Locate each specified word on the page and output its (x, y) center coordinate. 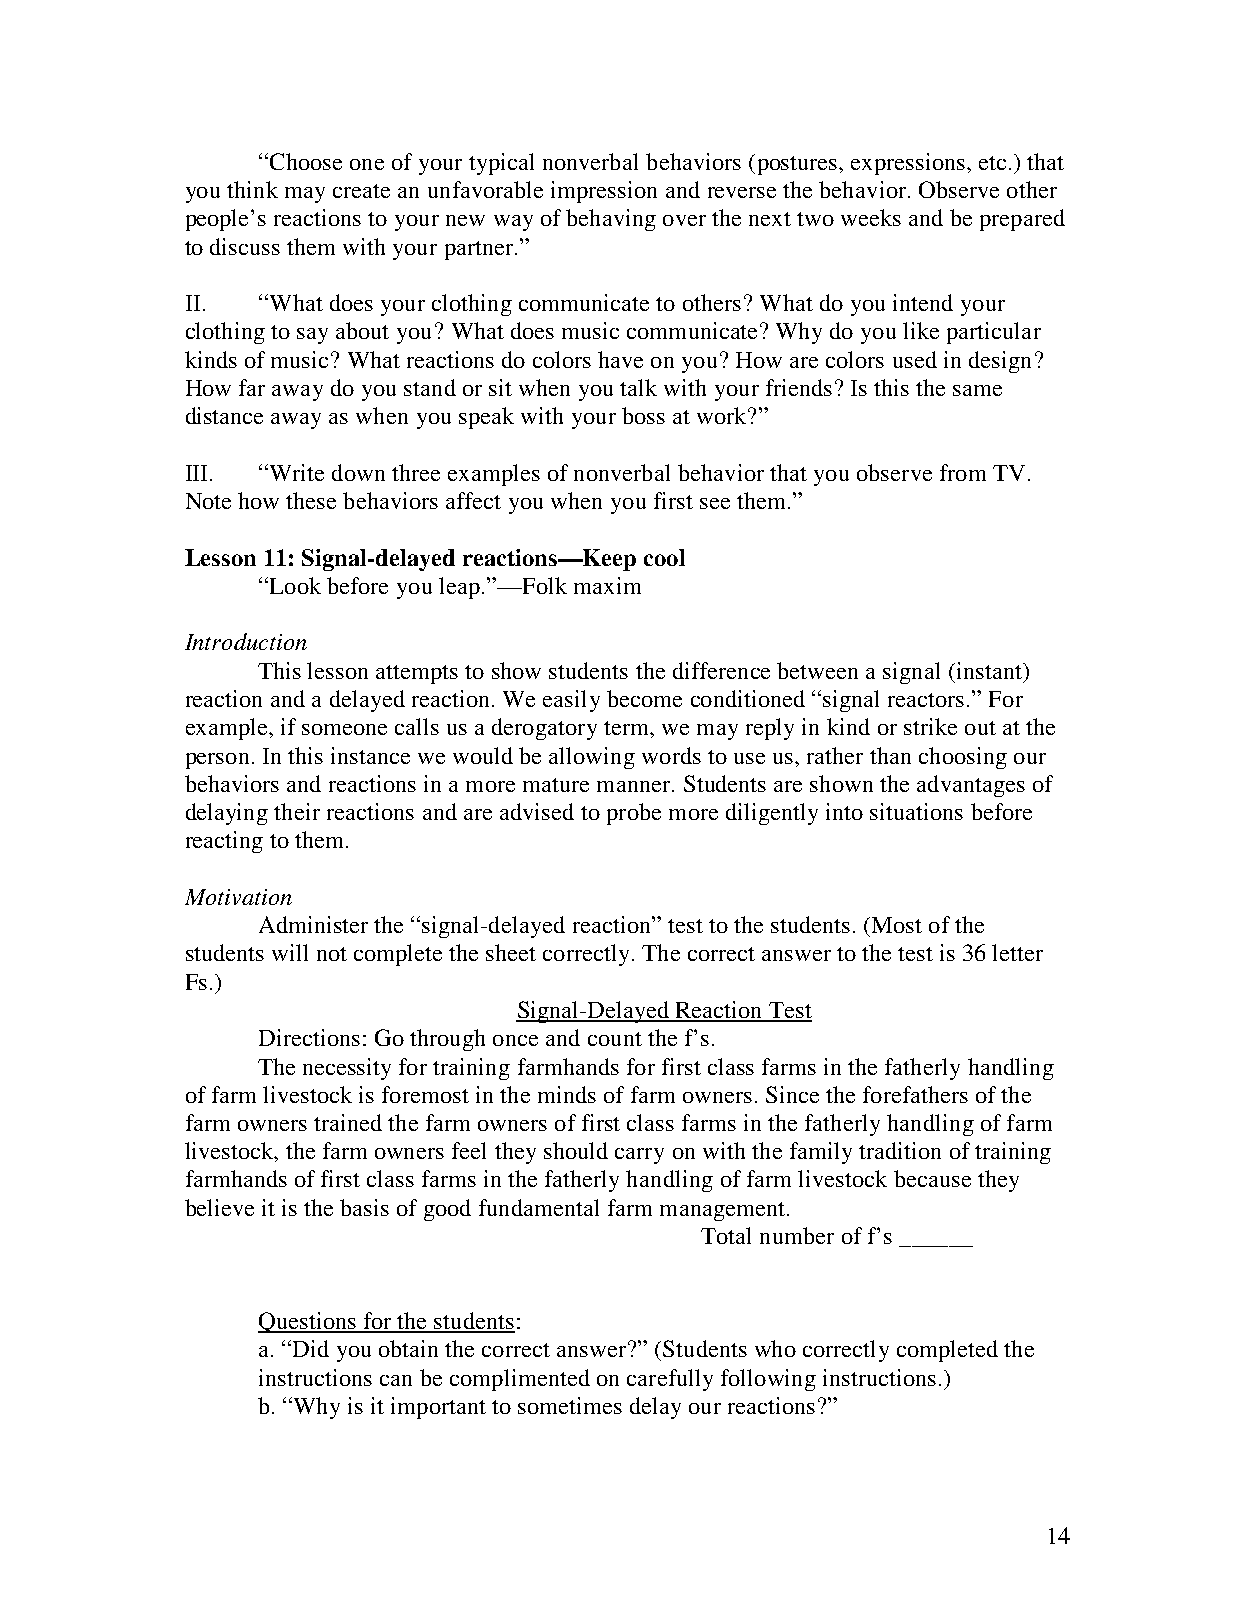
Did (309, 1348)
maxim (607, 585)
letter (1017, 952)
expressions (908, 164)
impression (604, 192)
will (290, 952)
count (615, 1039)
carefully (670, 1380)
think (252, 189)
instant (989, 670)
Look (294, 585)
